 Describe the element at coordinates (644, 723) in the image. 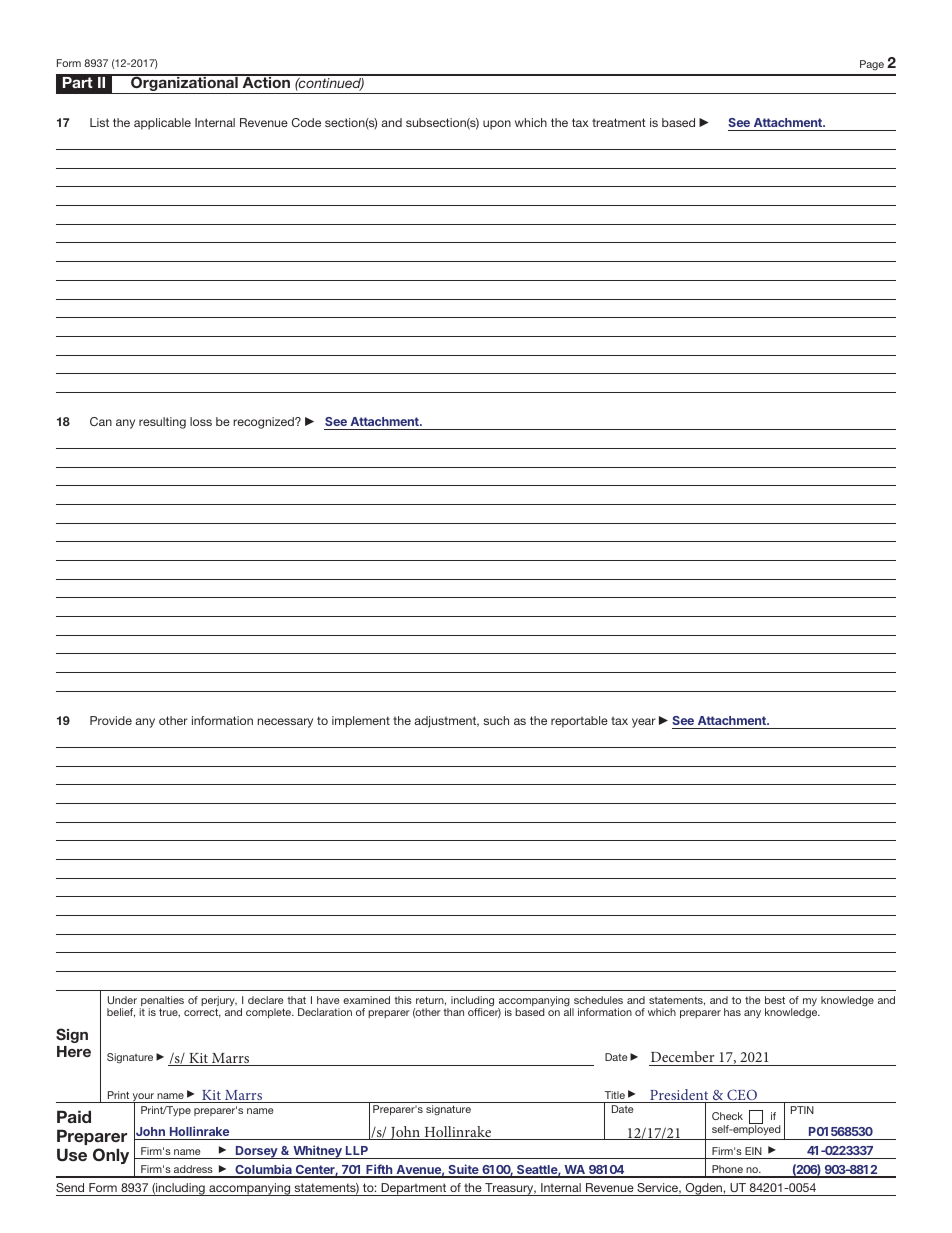

I see `year` at that location.
